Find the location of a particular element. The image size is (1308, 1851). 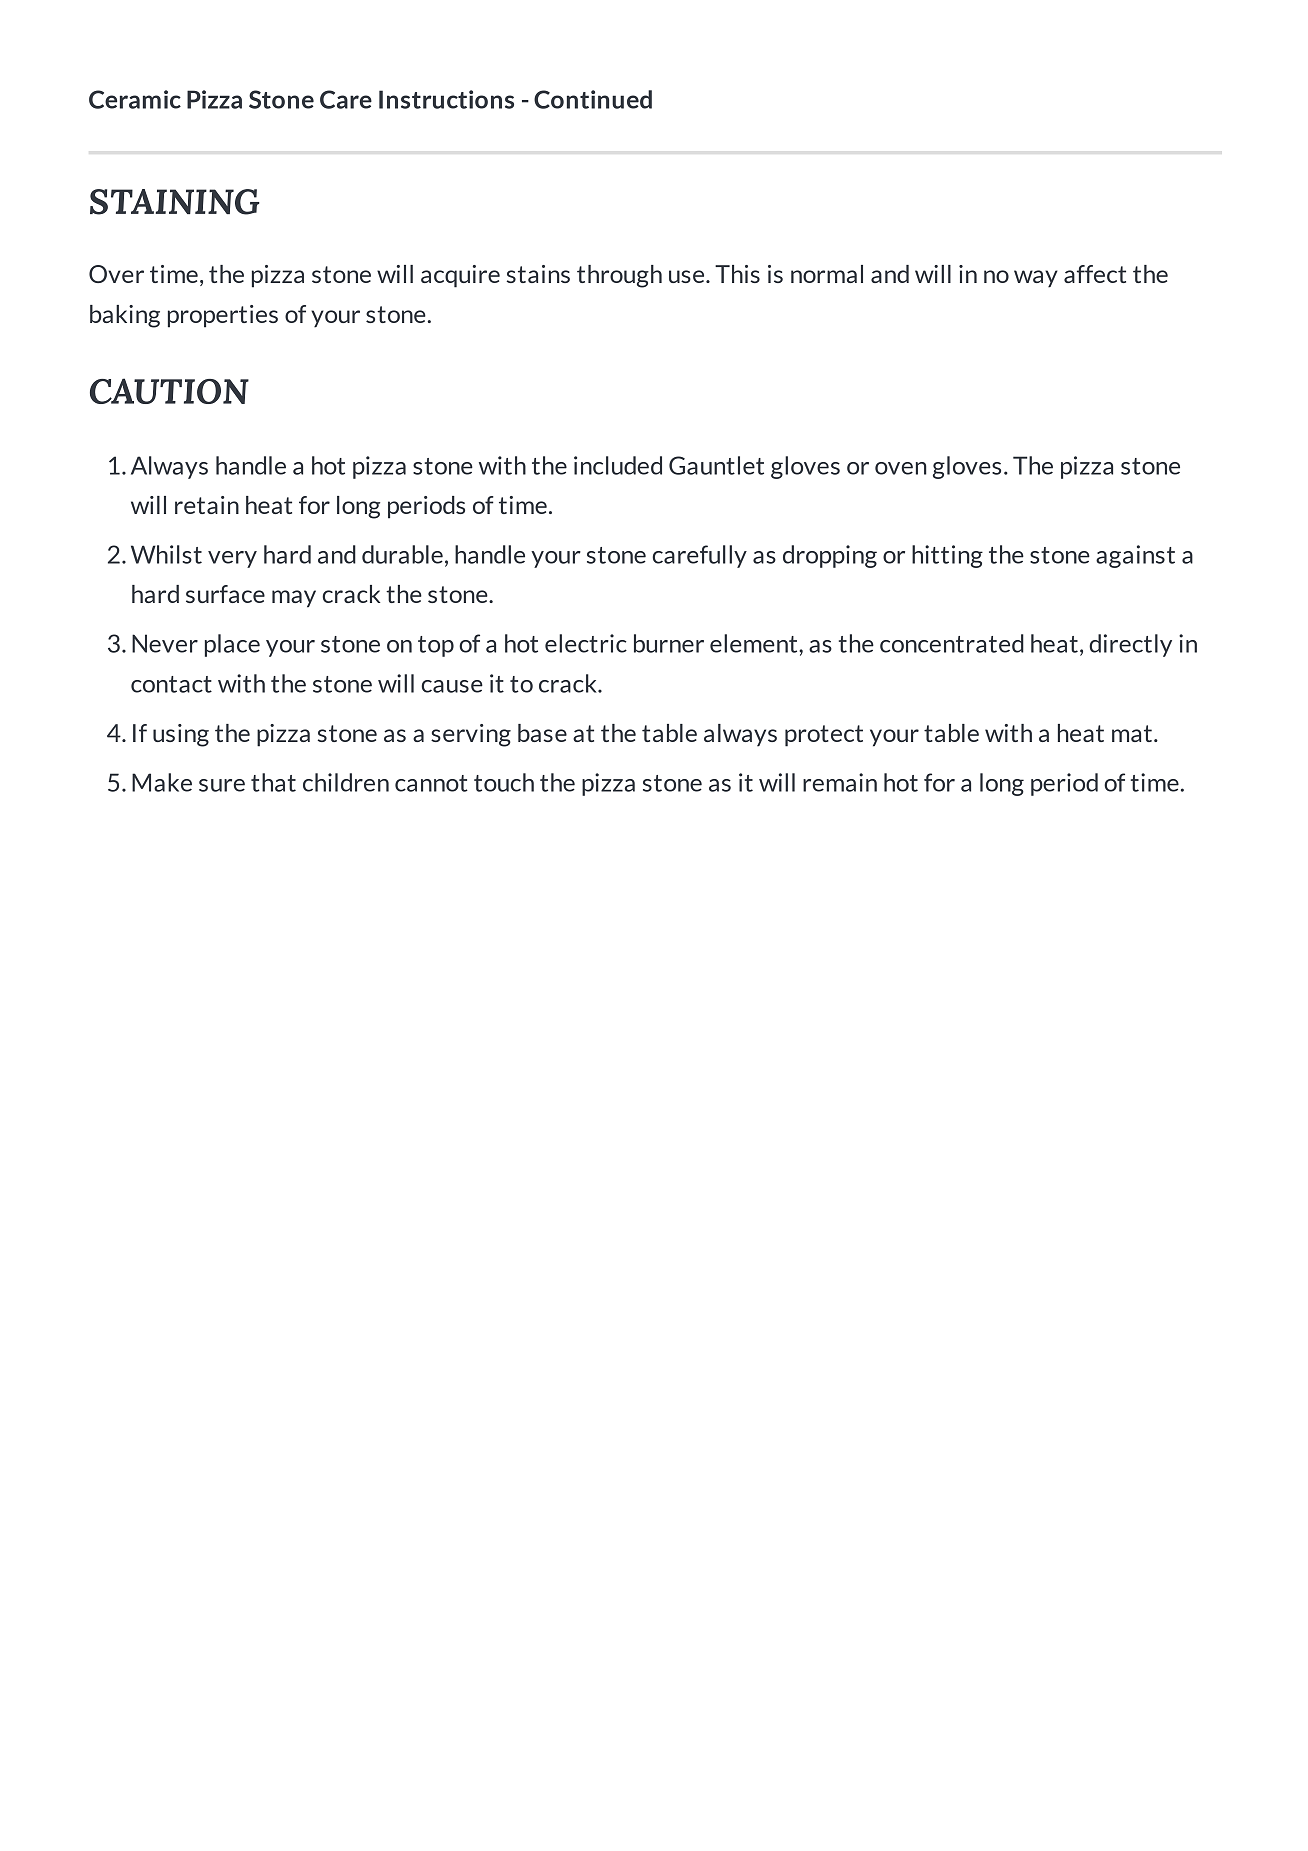

Instructions is located at coordinates (446, 99).
